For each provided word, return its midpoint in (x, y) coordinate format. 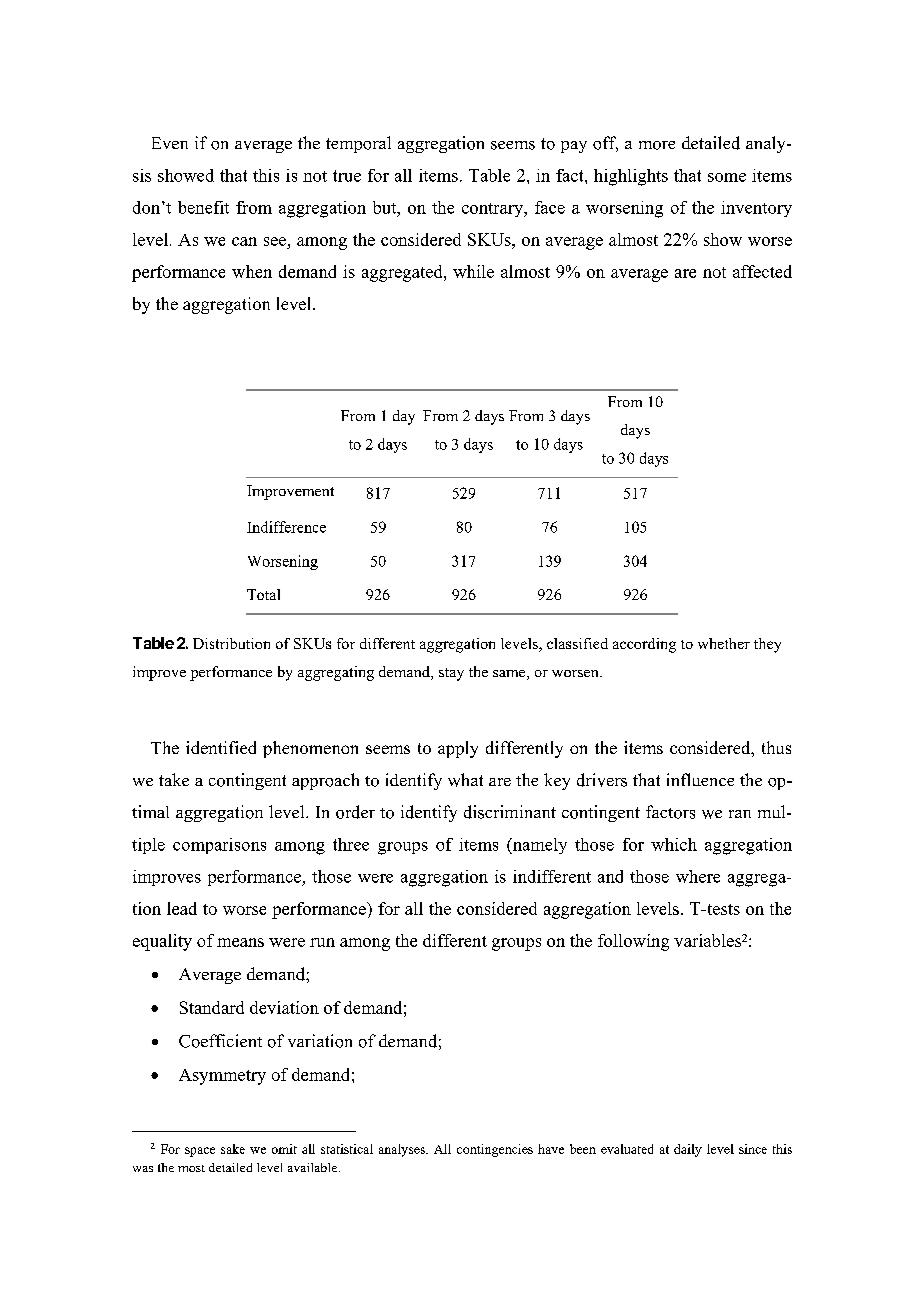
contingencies (495, 1150)
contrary (494, 210)
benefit (203, 207)
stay (451, 674)
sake (233, 1149)
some (727, 177)
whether (724, 643)
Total (263, 594)
